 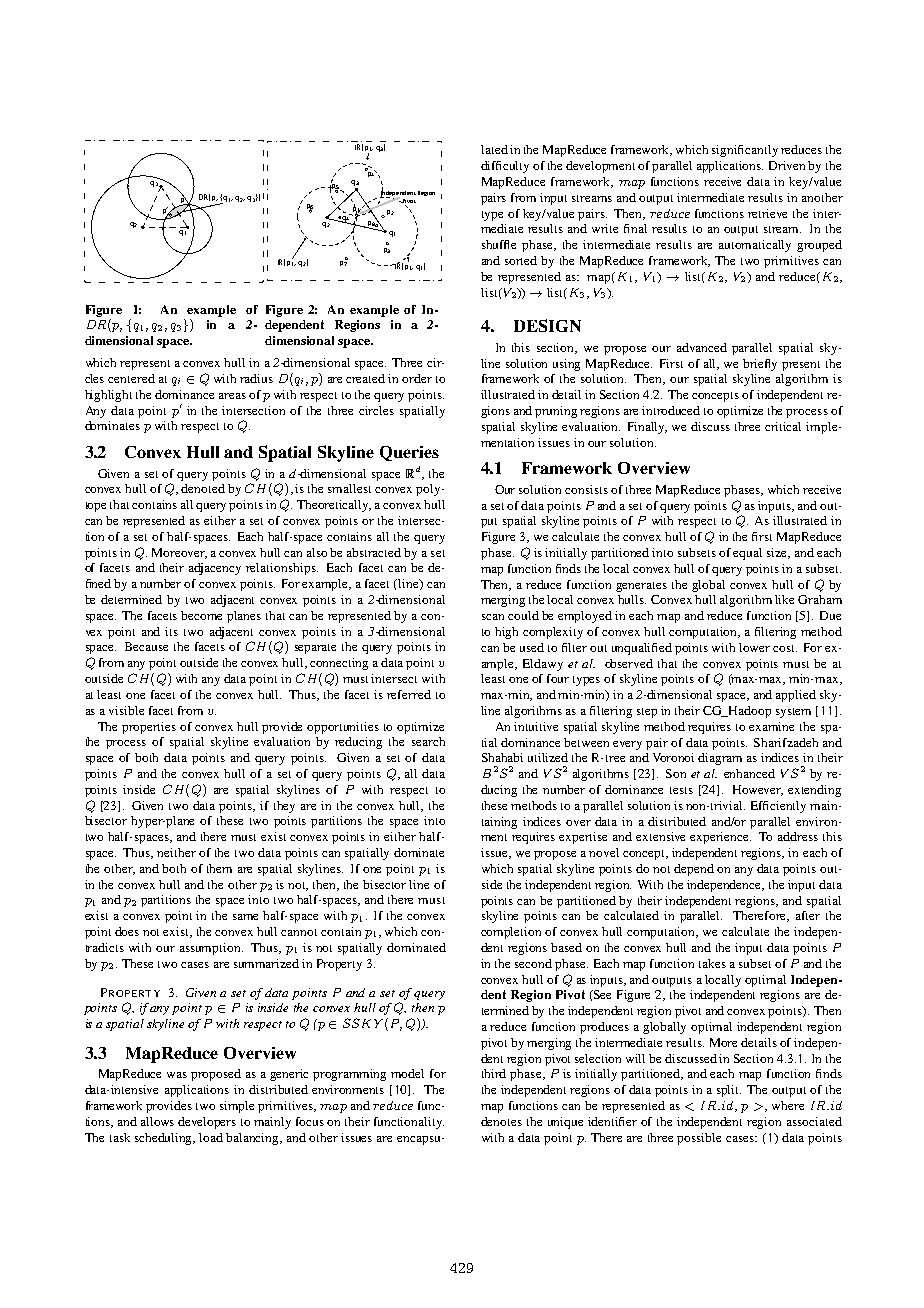 What do you see at coordinates (284, 807) in the image?
I see `they` at bounding box center [284, 807].
